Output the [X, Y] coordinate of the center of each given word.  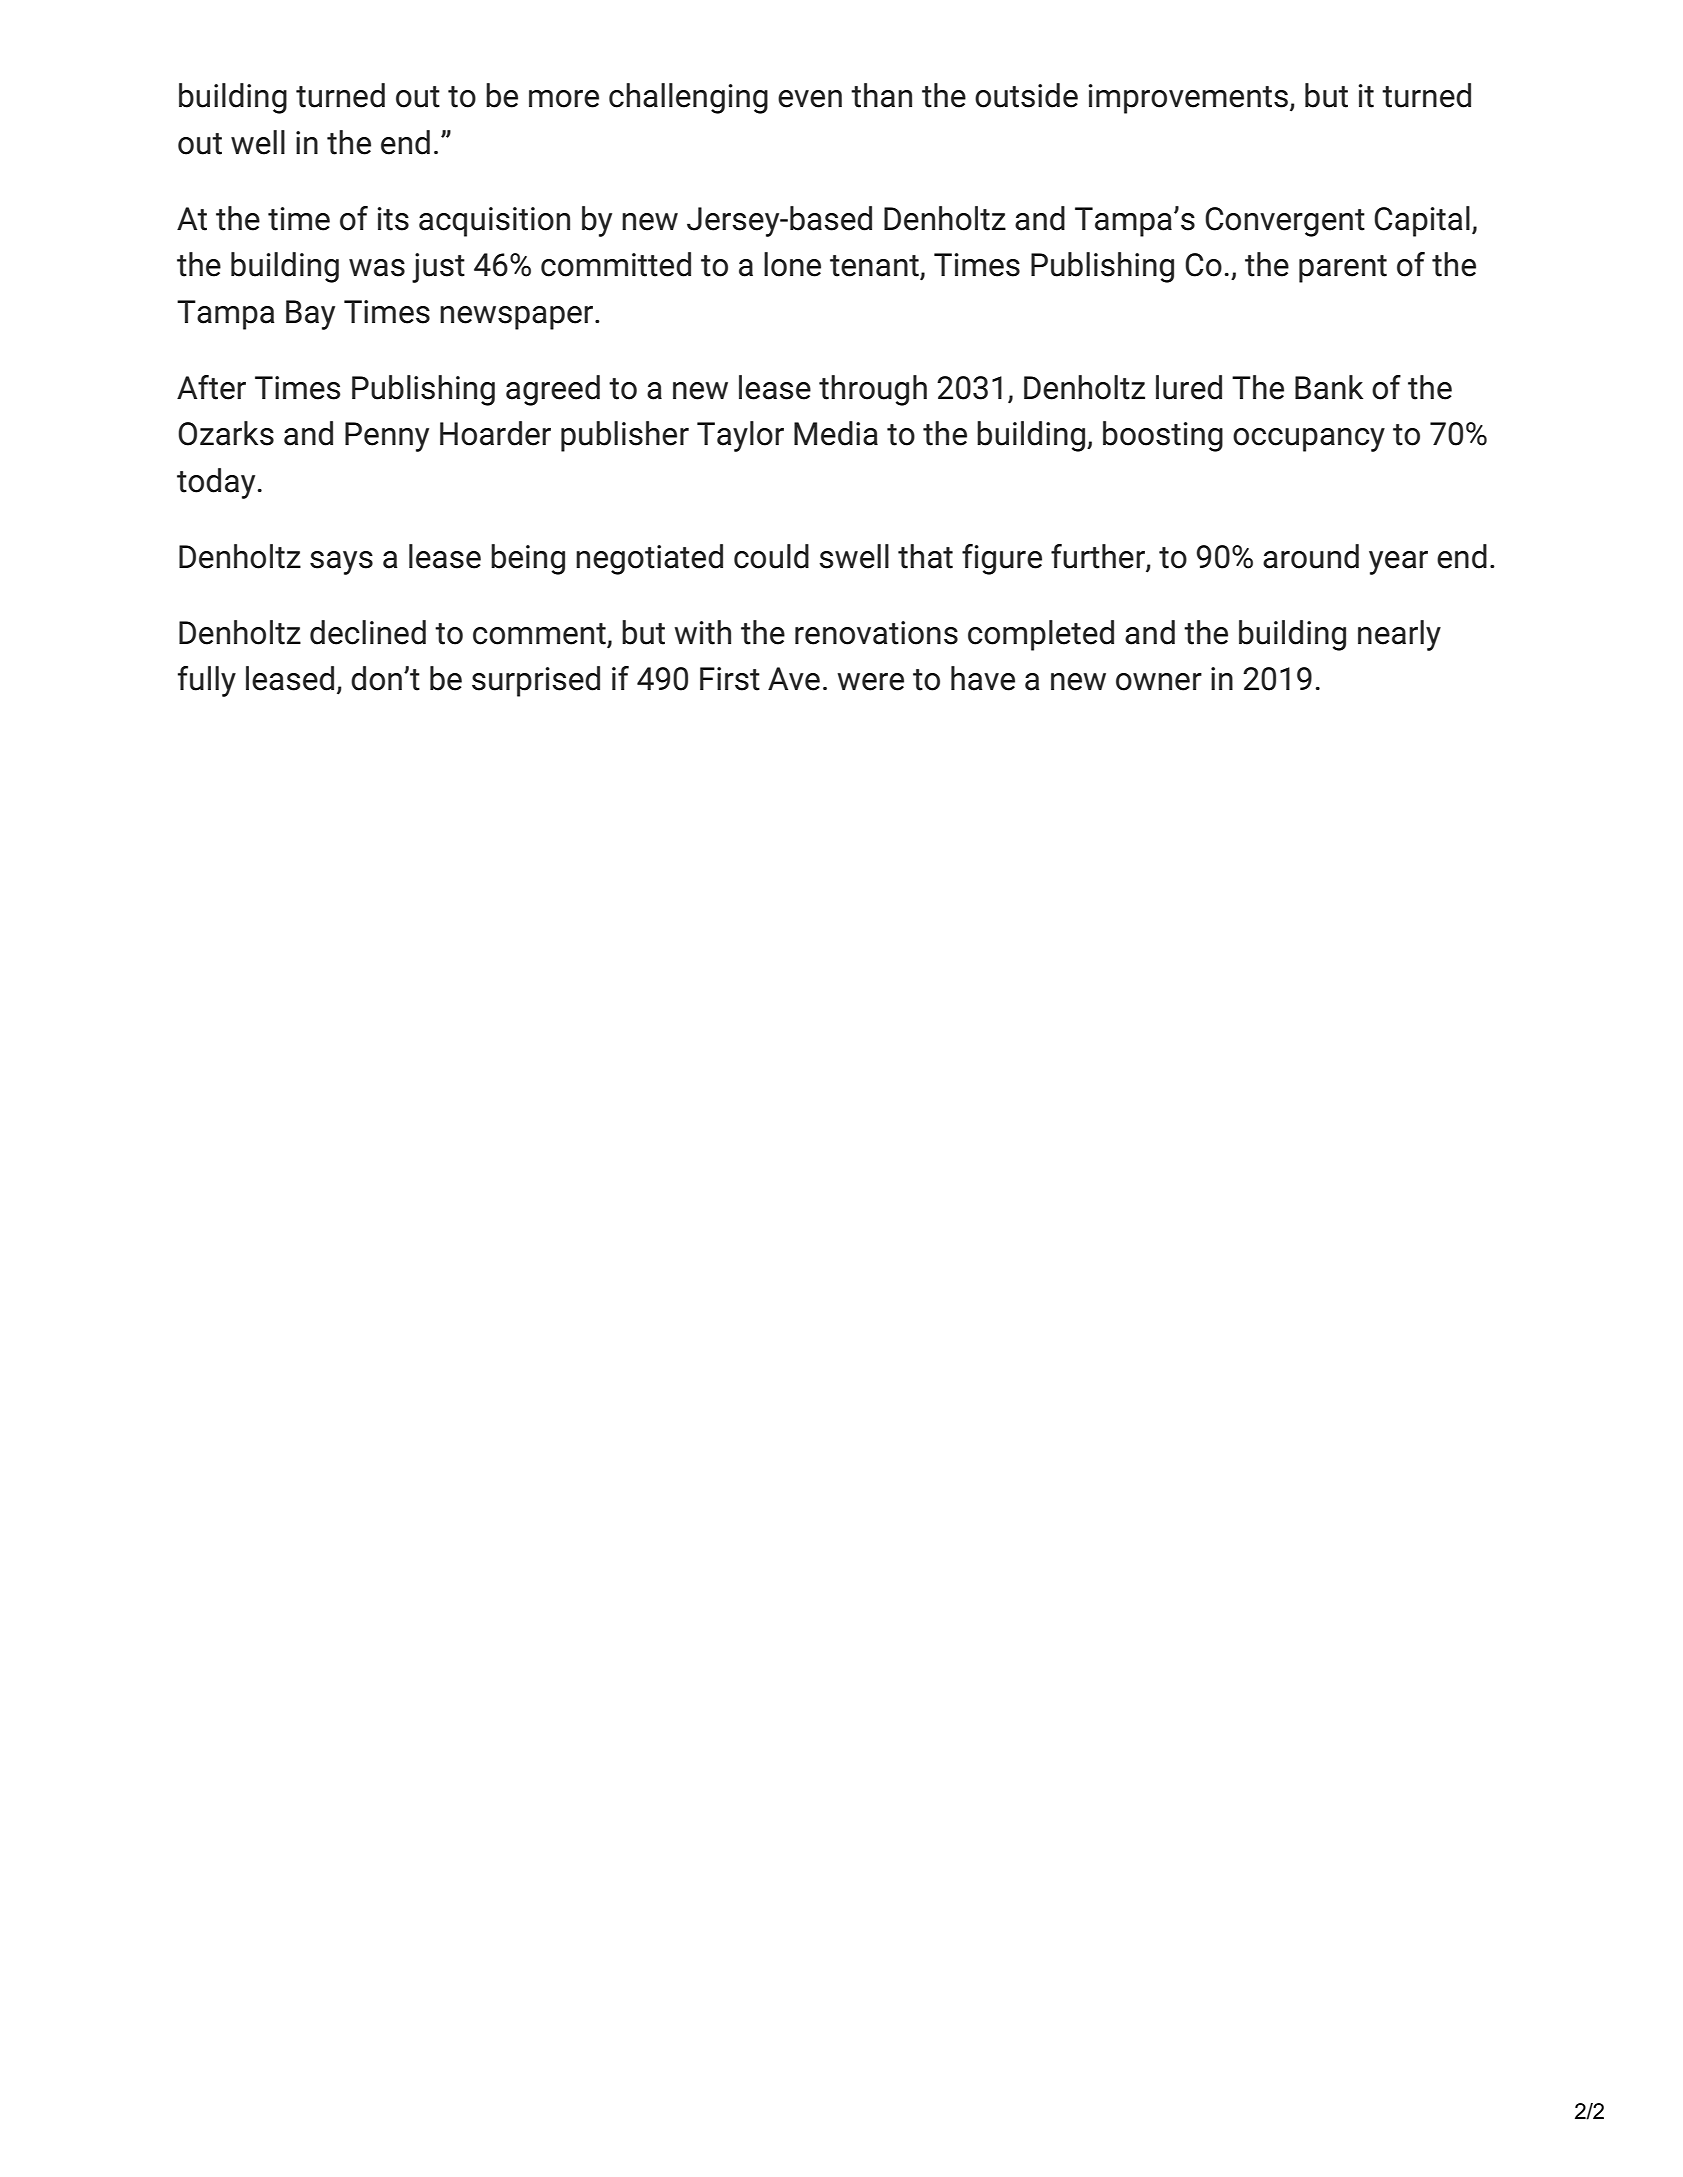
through [873, 390]
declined [368, 632]
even [810, 99]
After [211, 387]
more [564, 99]
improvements [1188, 99]
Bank [1329, 387]
